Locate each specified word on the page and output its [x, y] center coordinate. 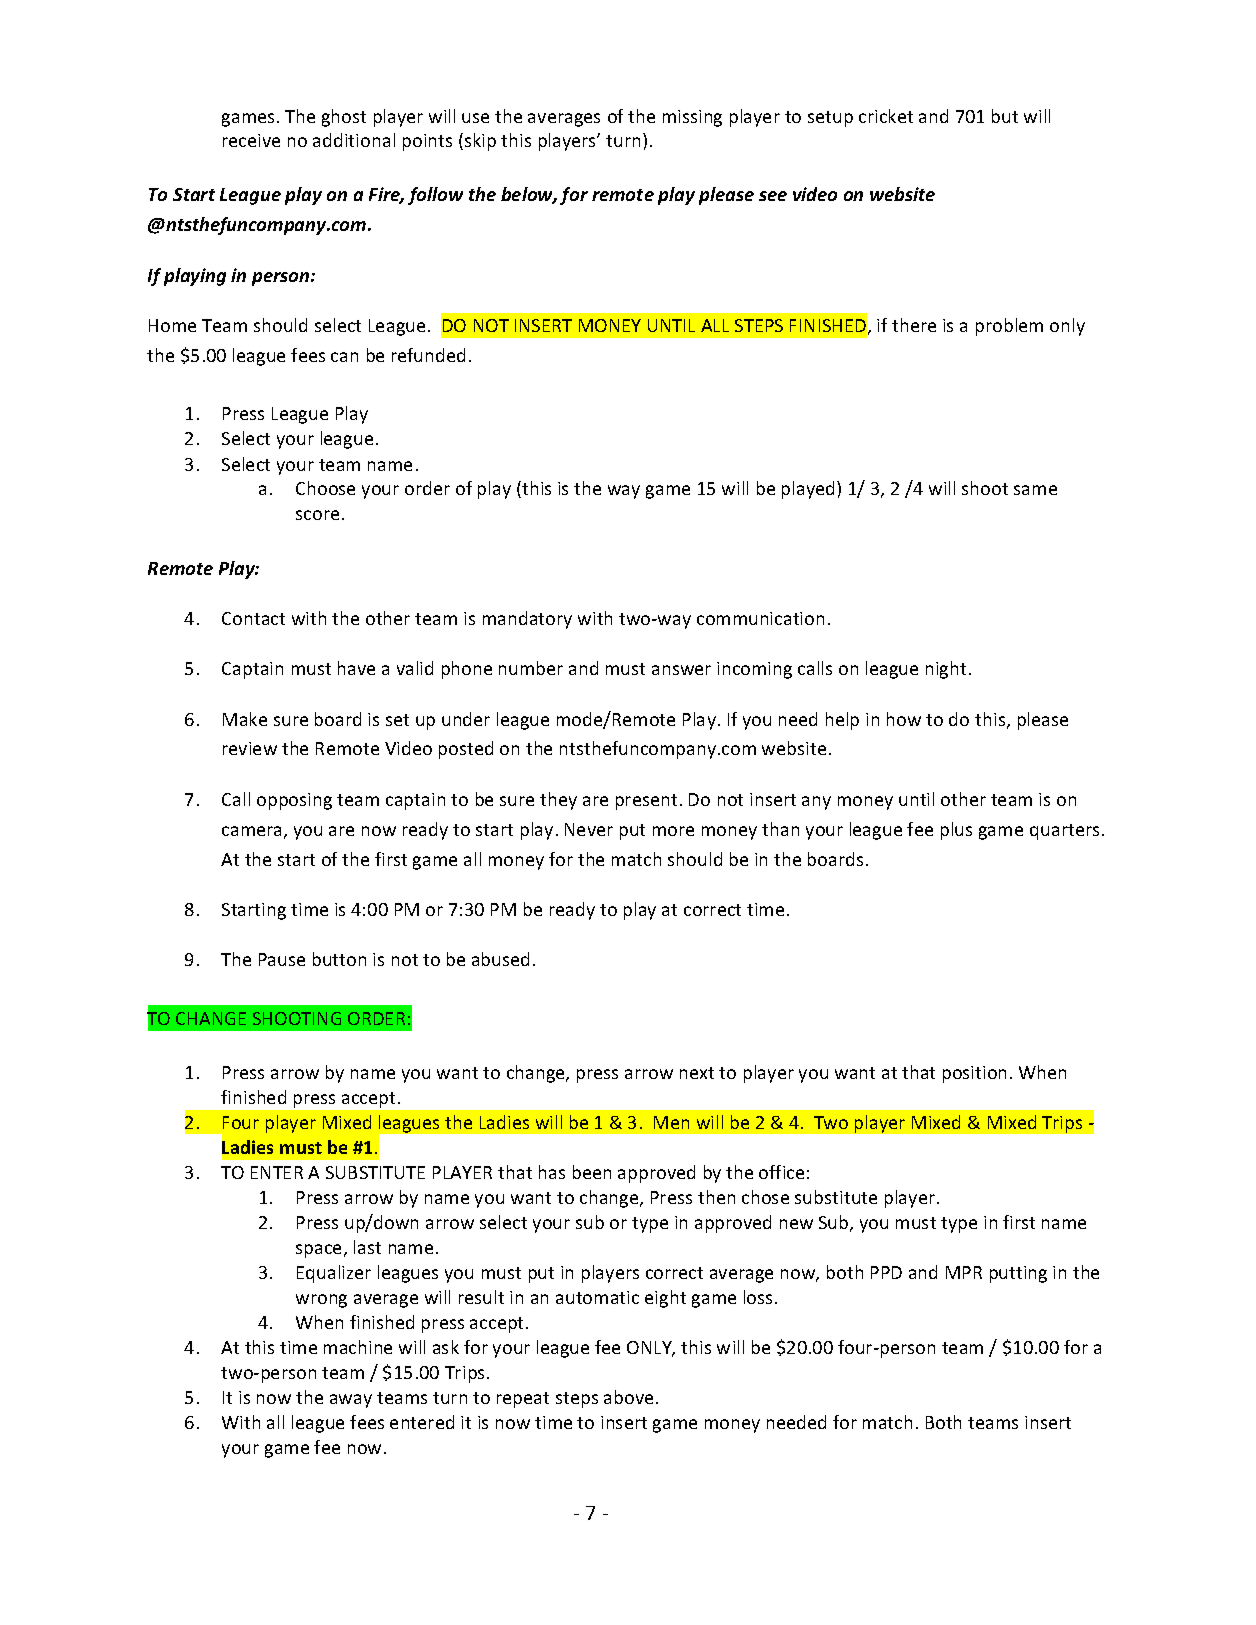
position [974, 1074]
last [367, 1247]
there [914, 325]
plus [956, 831]
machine [358, 1347]
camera [251, 831]
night [946, 670]
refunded [428, 355]
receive [251, 140]
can [344, 357]
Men [671, 1122]
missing [692, 118]
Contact [253, 618]
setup [830, 119]
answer [681, 670]
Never [589, 829]
